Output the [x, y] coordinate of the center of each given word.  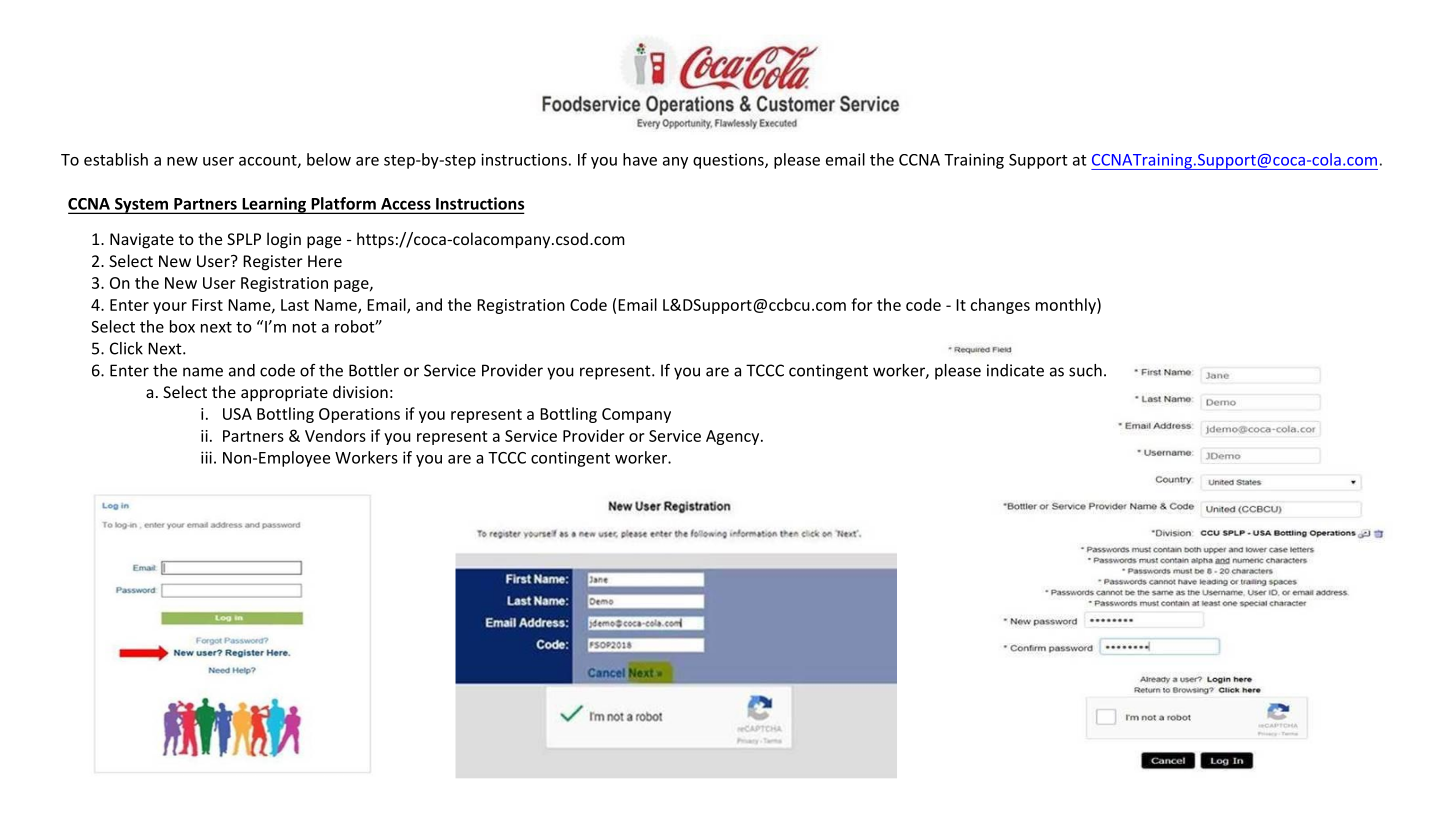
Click [126, 348]
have [640, 159]
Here [325, 261]
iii [206, 457]
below [329, 159]
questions [729, 161]
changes [1000, 306]
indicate [1015, 370]
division [360, 391]
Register [273, 263]
